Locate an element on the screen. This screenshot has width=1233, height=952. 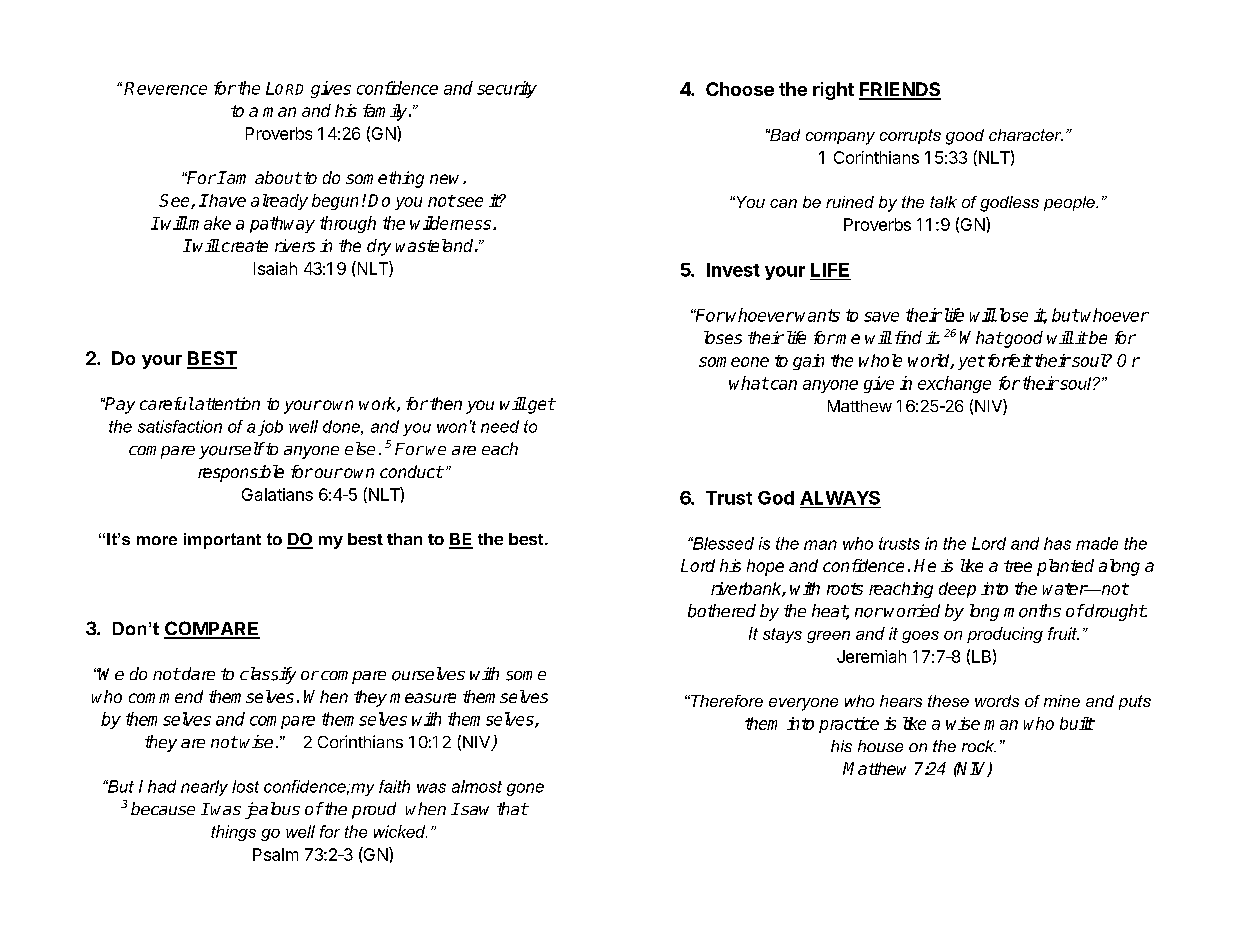
that is located at coordinates (512, 808).
